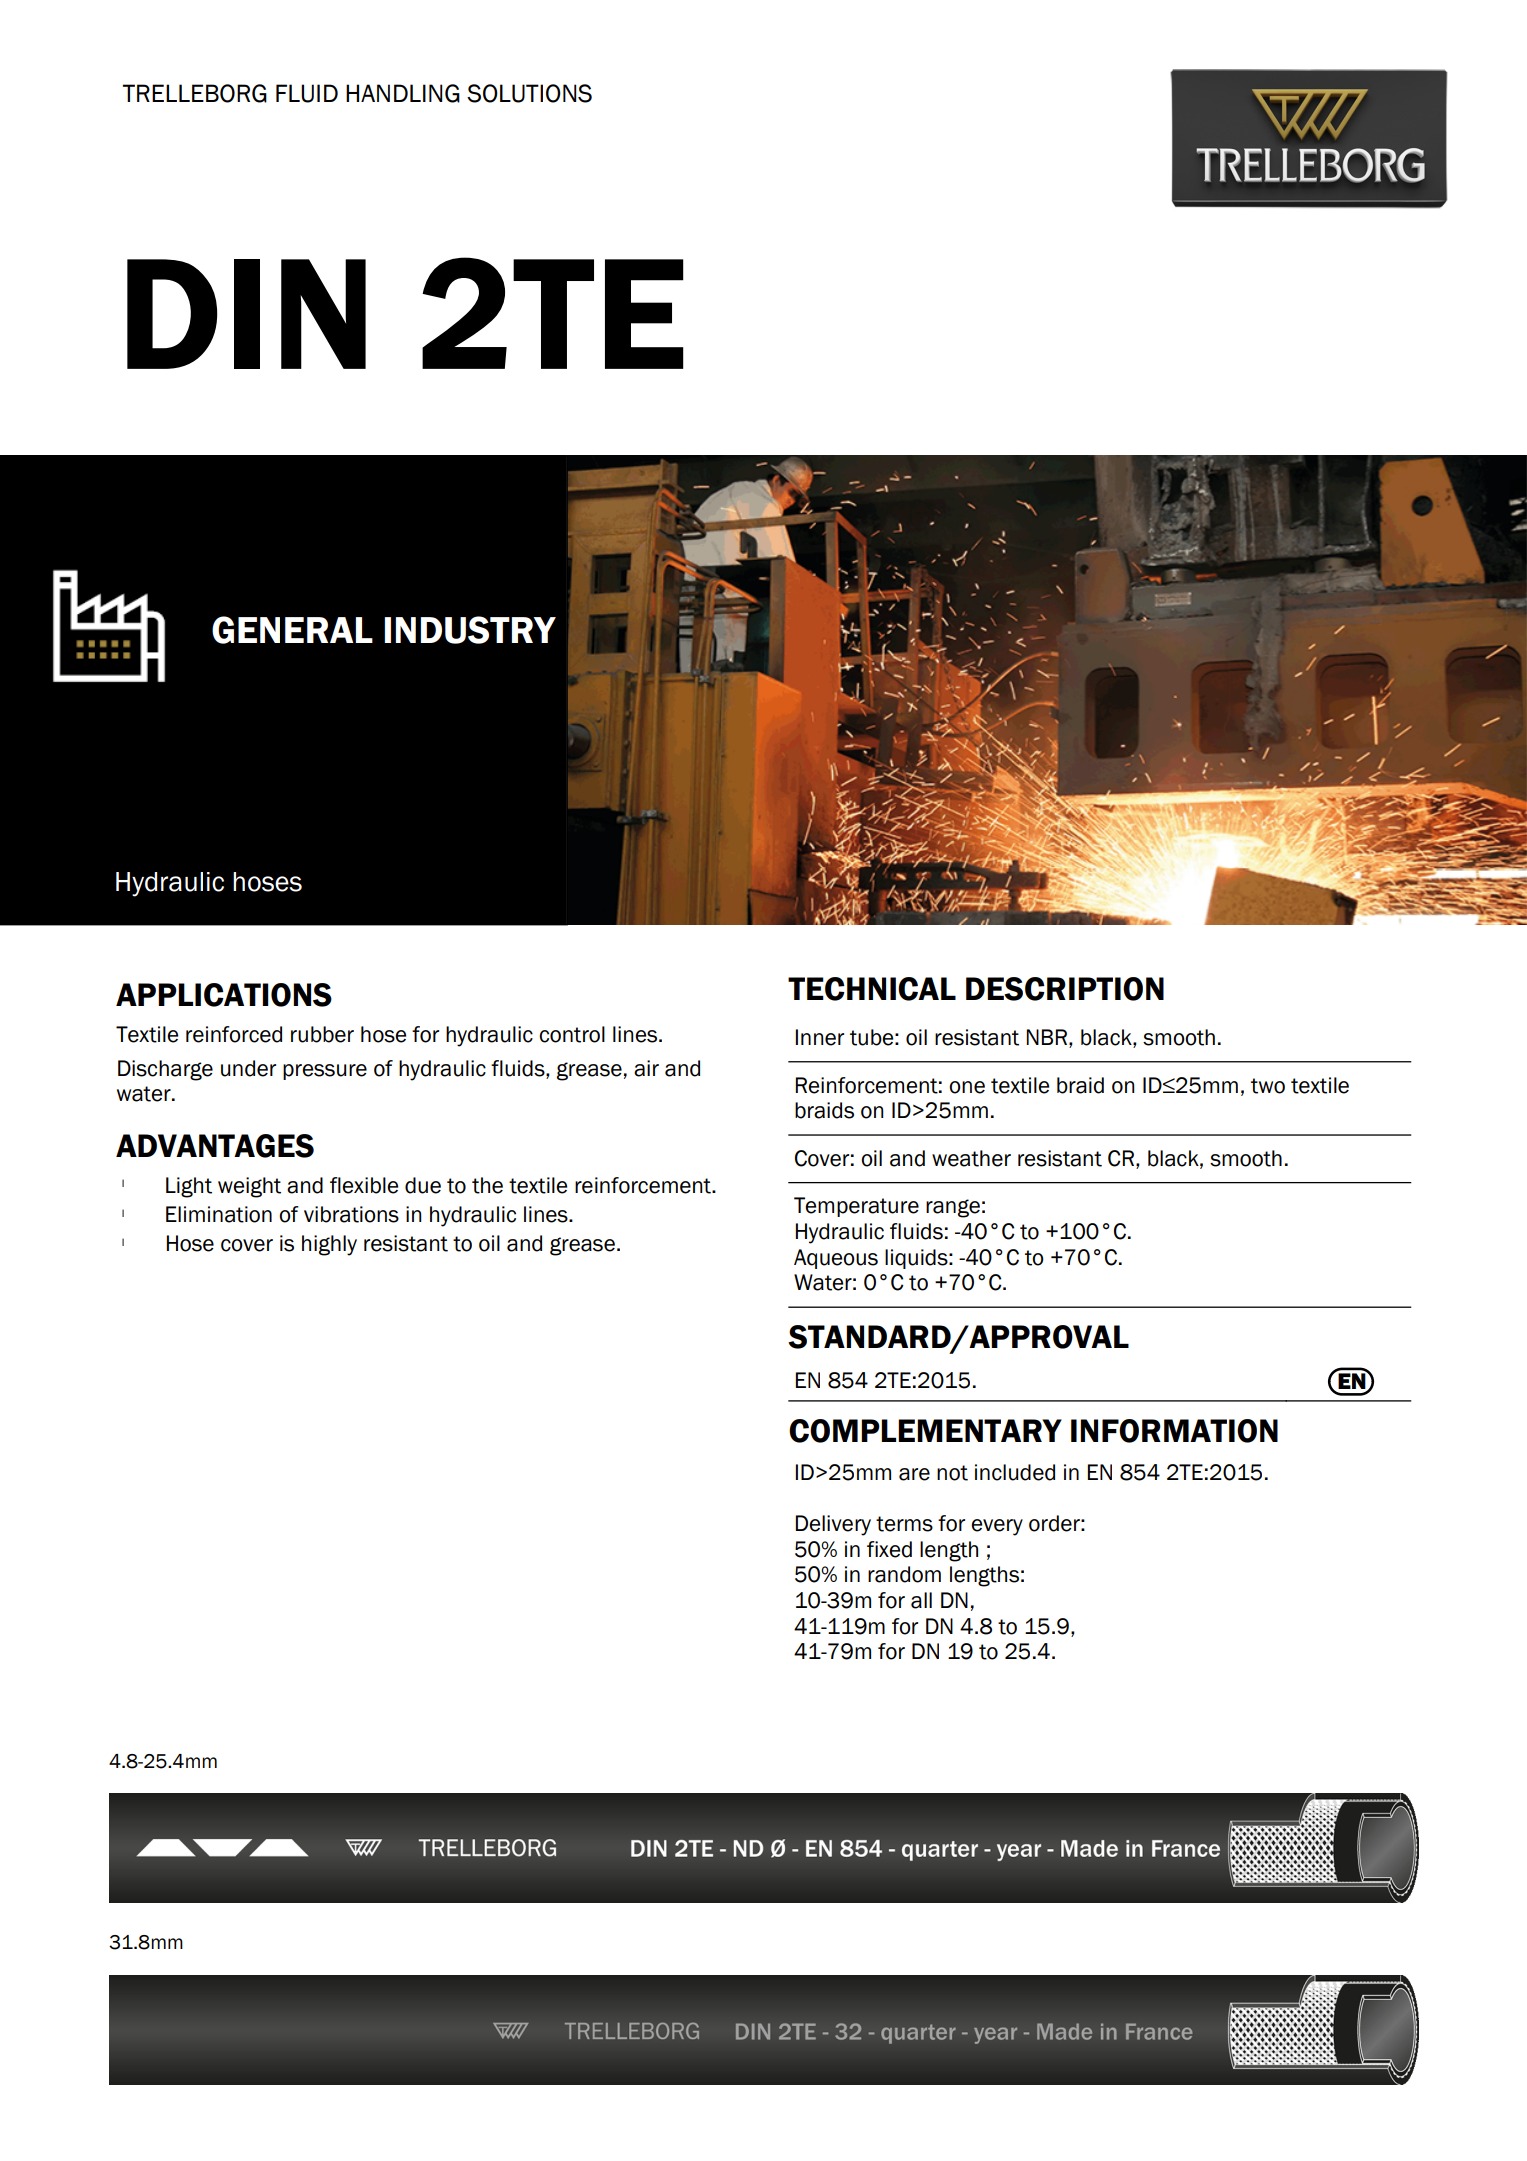  What do you see at coordinates (329, 1245) in the document?
I see `highly` at bounding box center [329, 1245].
